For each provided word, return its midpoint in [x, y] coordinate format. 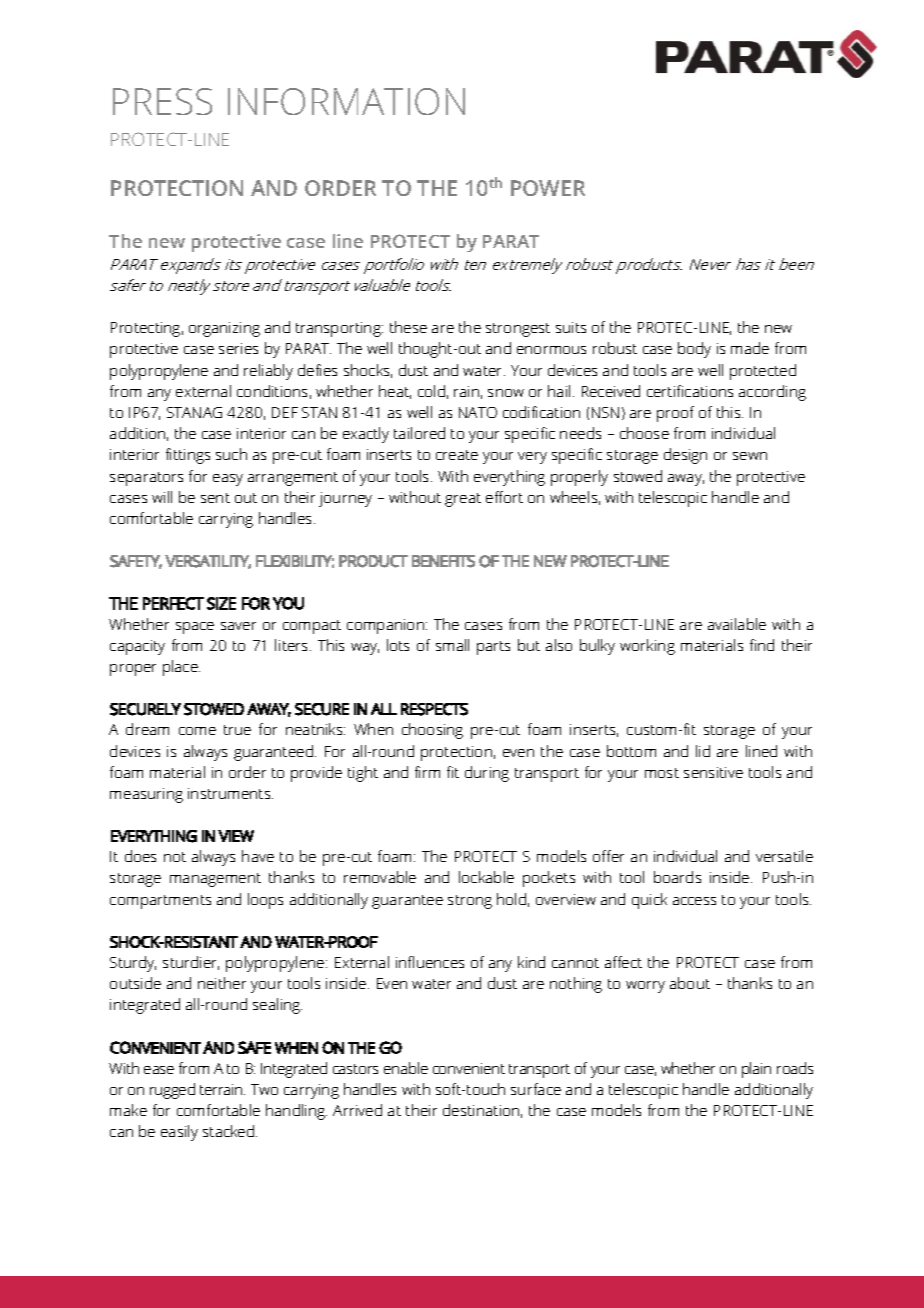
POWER [548, 188]
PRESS [162, 101]
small [452, 645]
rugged [172, 1091]
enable [406, 1068]
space [195, 628]
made [750, 348]
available [737, 624]
